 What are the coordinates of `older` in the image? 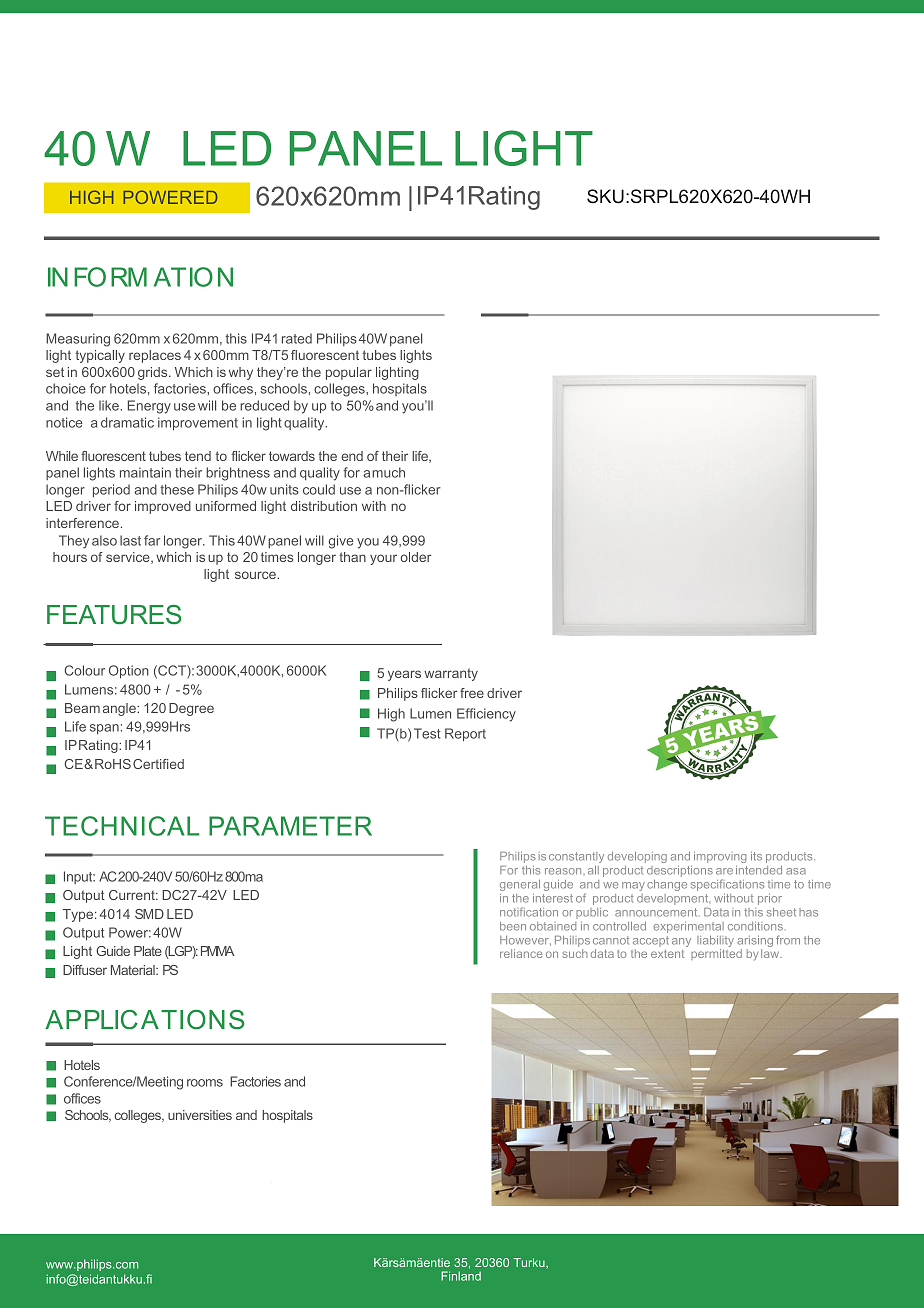 It's located at (416, 557).
